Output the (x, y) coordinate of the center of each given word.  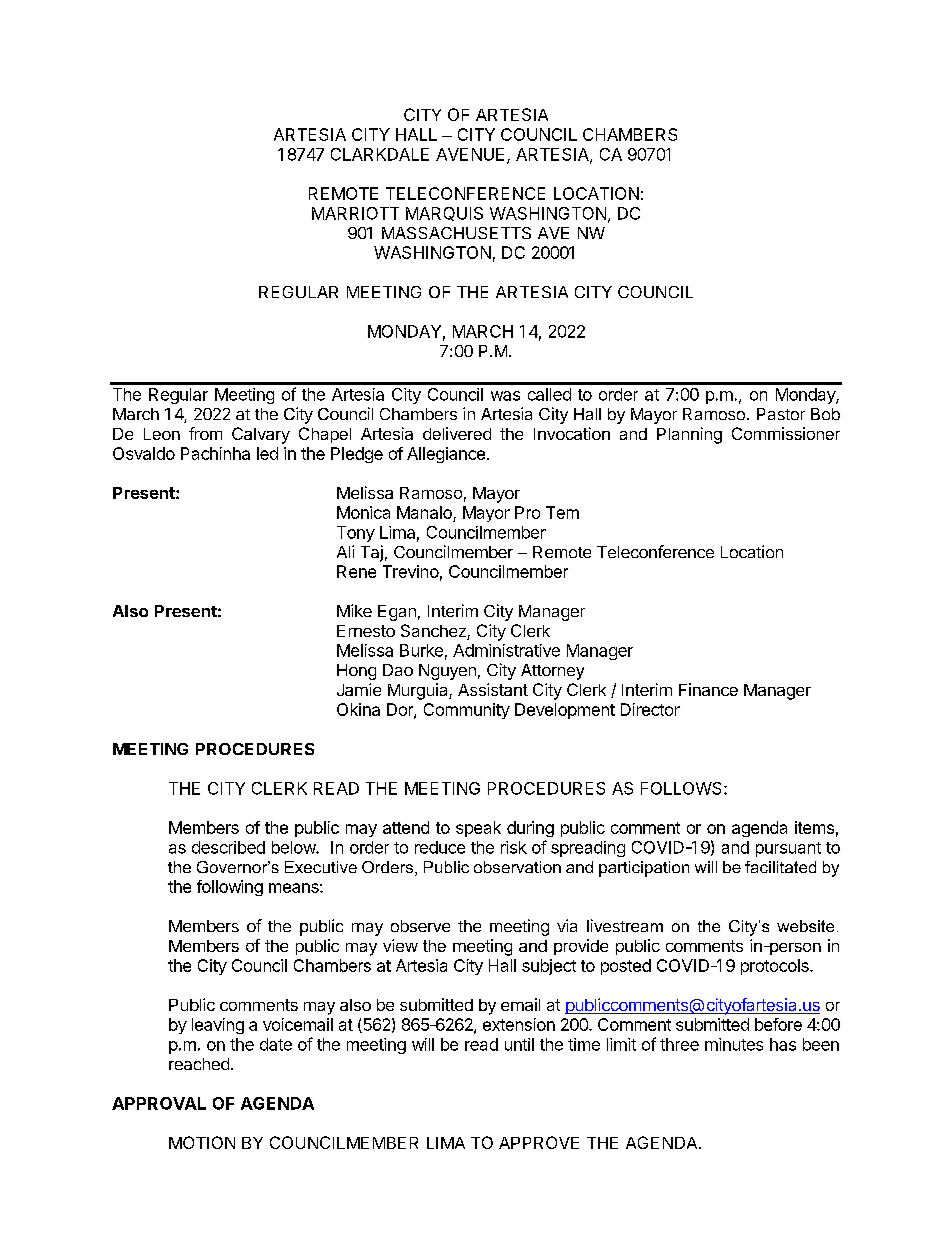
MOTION (202, 1142)
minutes (734, 1044)
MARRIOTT (355, 213)
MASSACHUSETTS (456, 233)
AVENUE (470, 154)
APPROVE (539, 1142)
